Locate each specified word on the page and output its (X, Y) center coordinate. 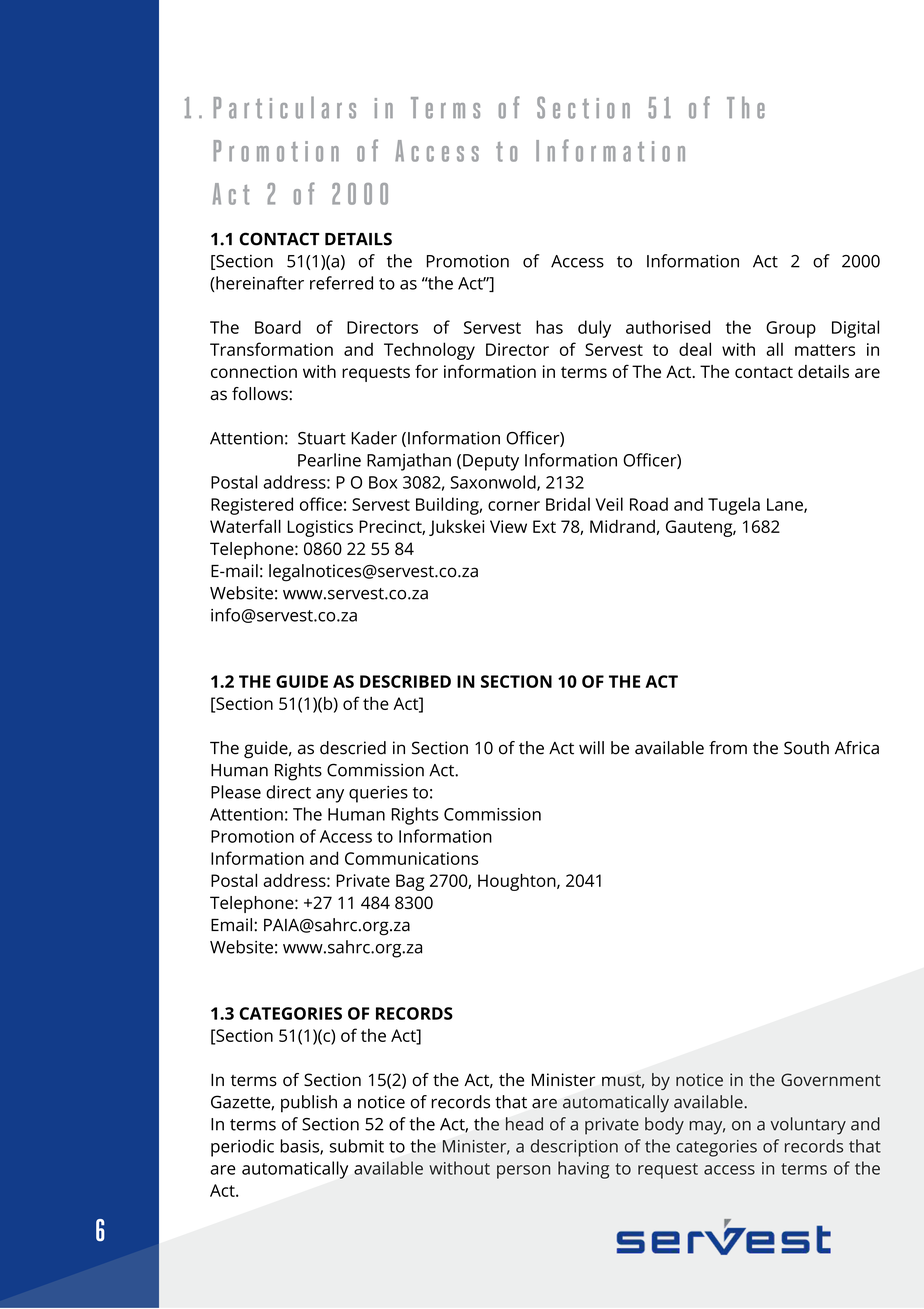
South (806, 748)
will (591, 747)
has (549, 327)
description (574, 1148)
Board (278, 327)
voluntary (808, 1126)
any (330, 796)
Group (791, 329)
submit (357, 1146)
